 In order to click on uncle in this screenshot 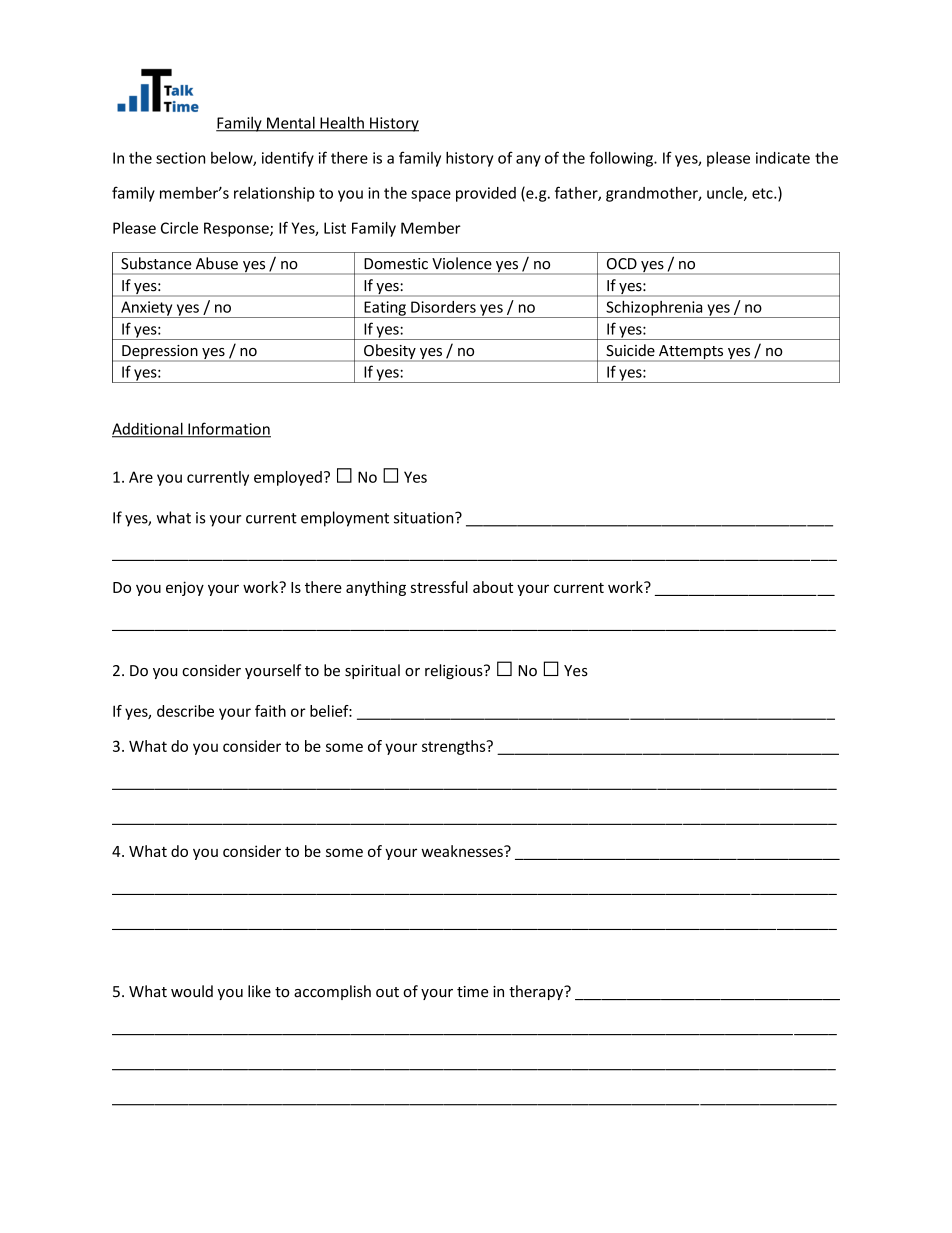, I will do `click(726, 194)`.
